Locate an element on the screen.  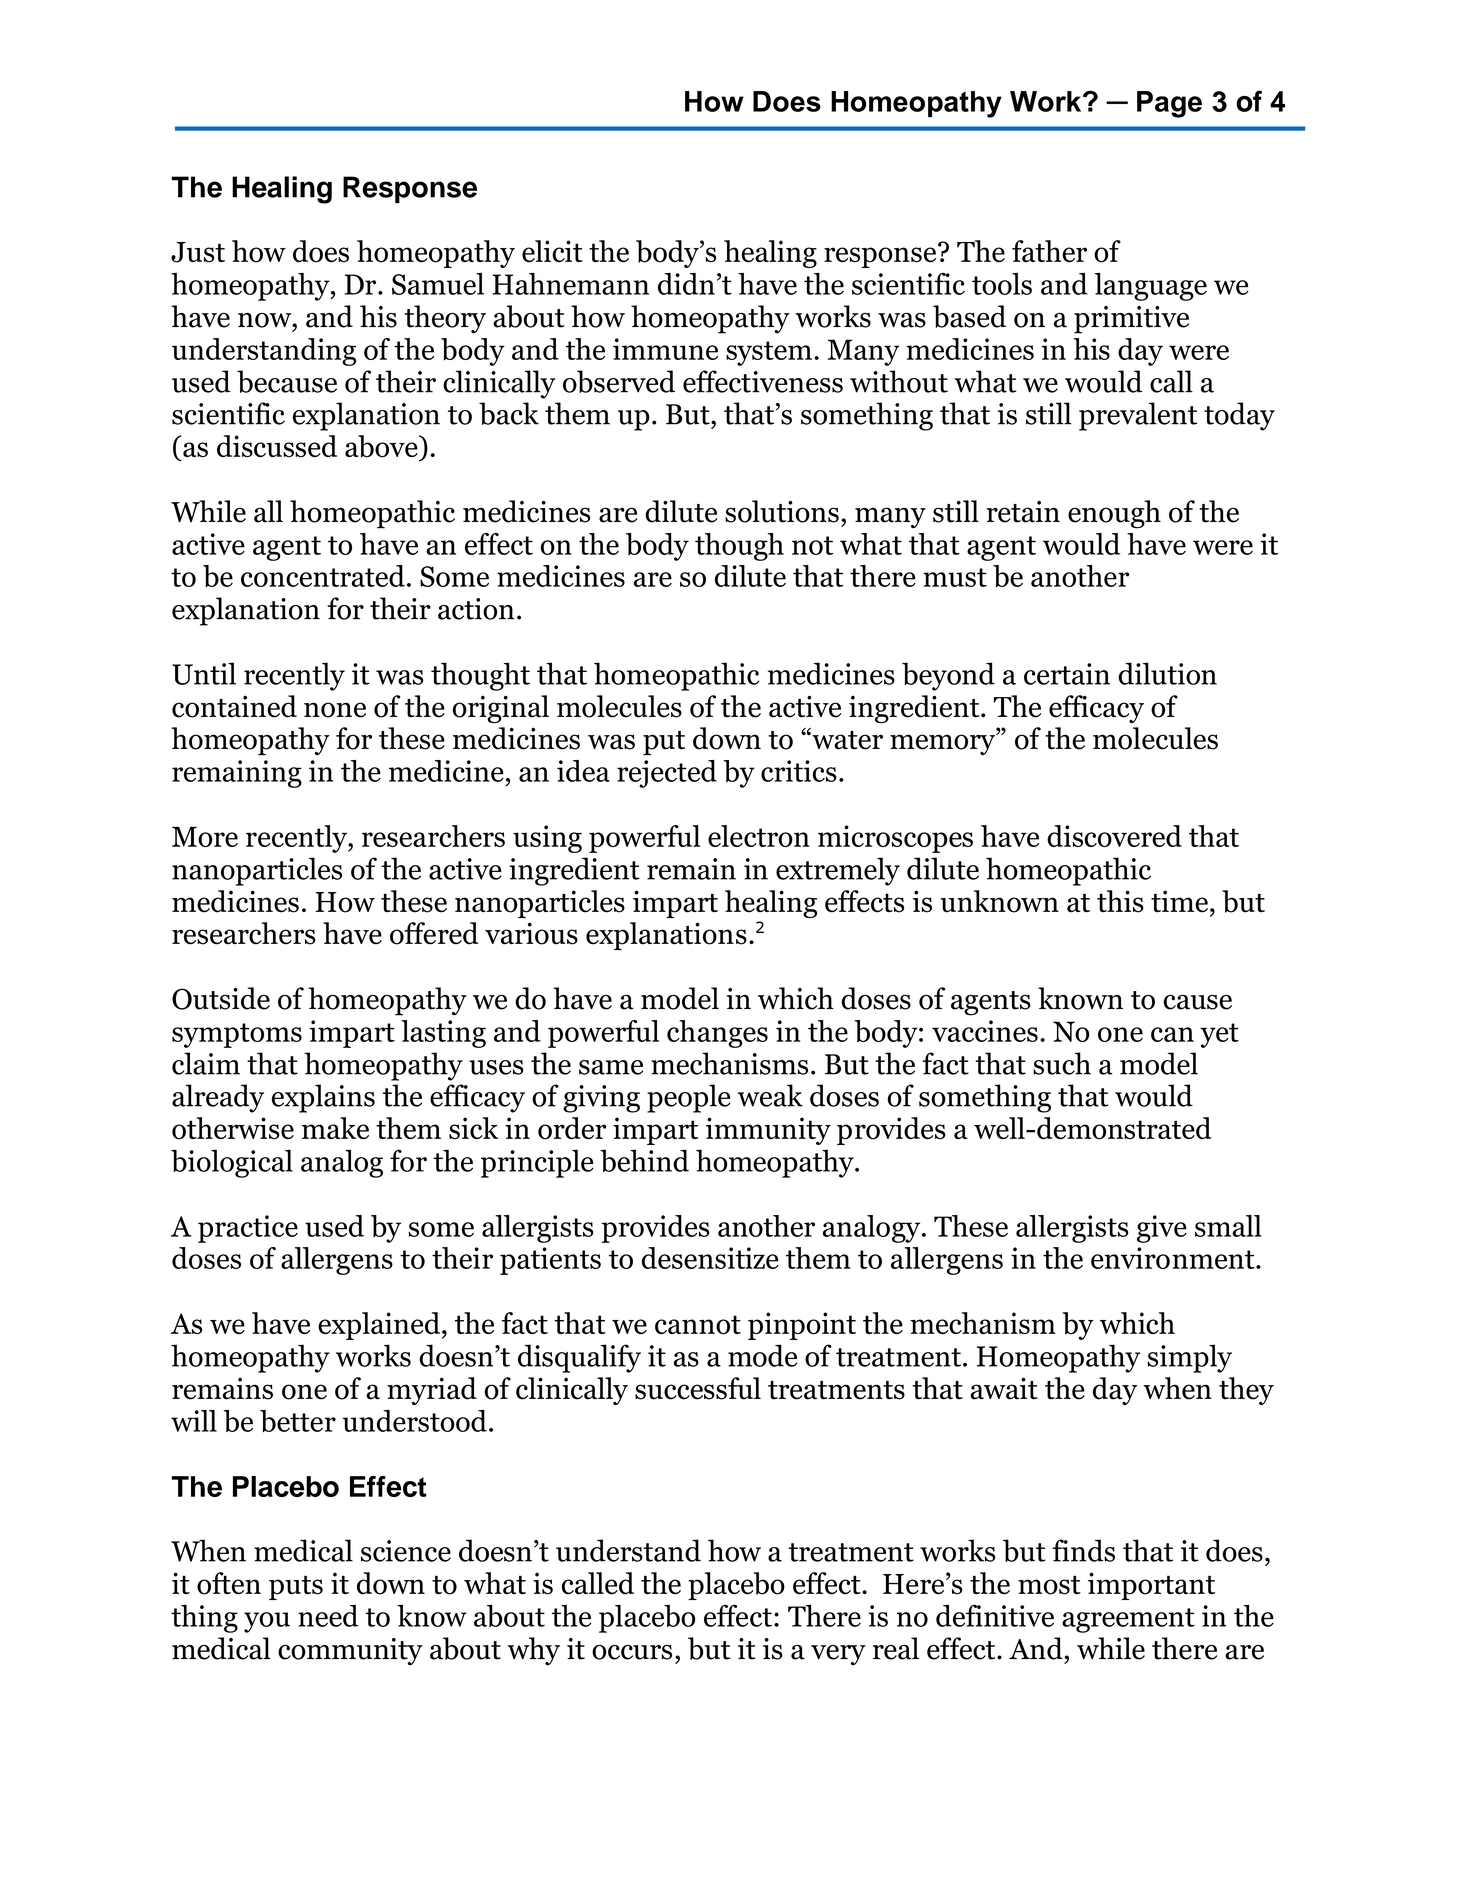
symptoms is located at coordinates (237, 1035).
